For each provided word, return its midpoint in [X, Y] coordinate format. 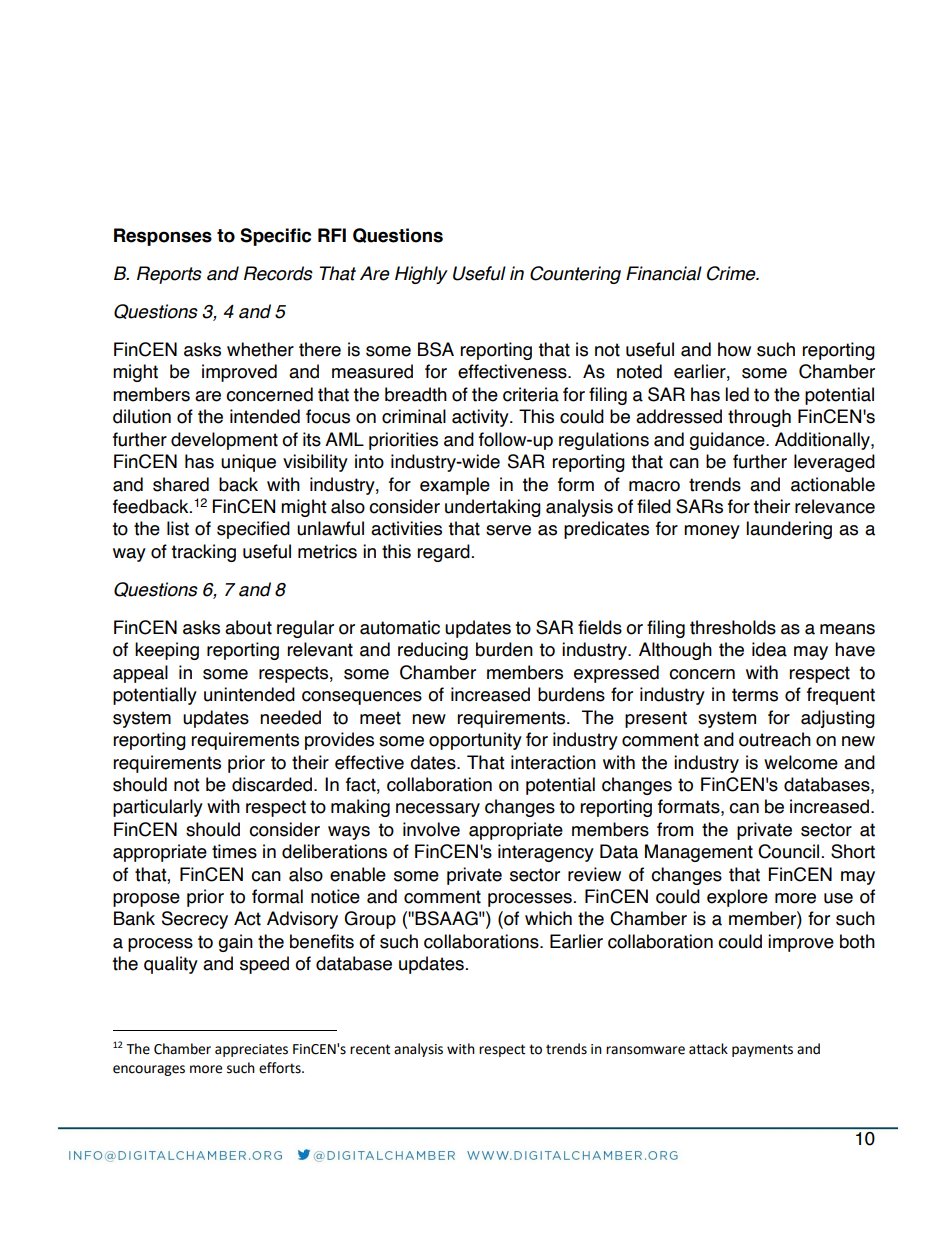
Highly [421, 275]
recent [370, 1049]
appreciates [251, 1050]
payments [762, 1050]
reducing [433, 651]
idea [769, 649]
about [248, 627]
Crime [732, 273]
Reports [169, 275]
